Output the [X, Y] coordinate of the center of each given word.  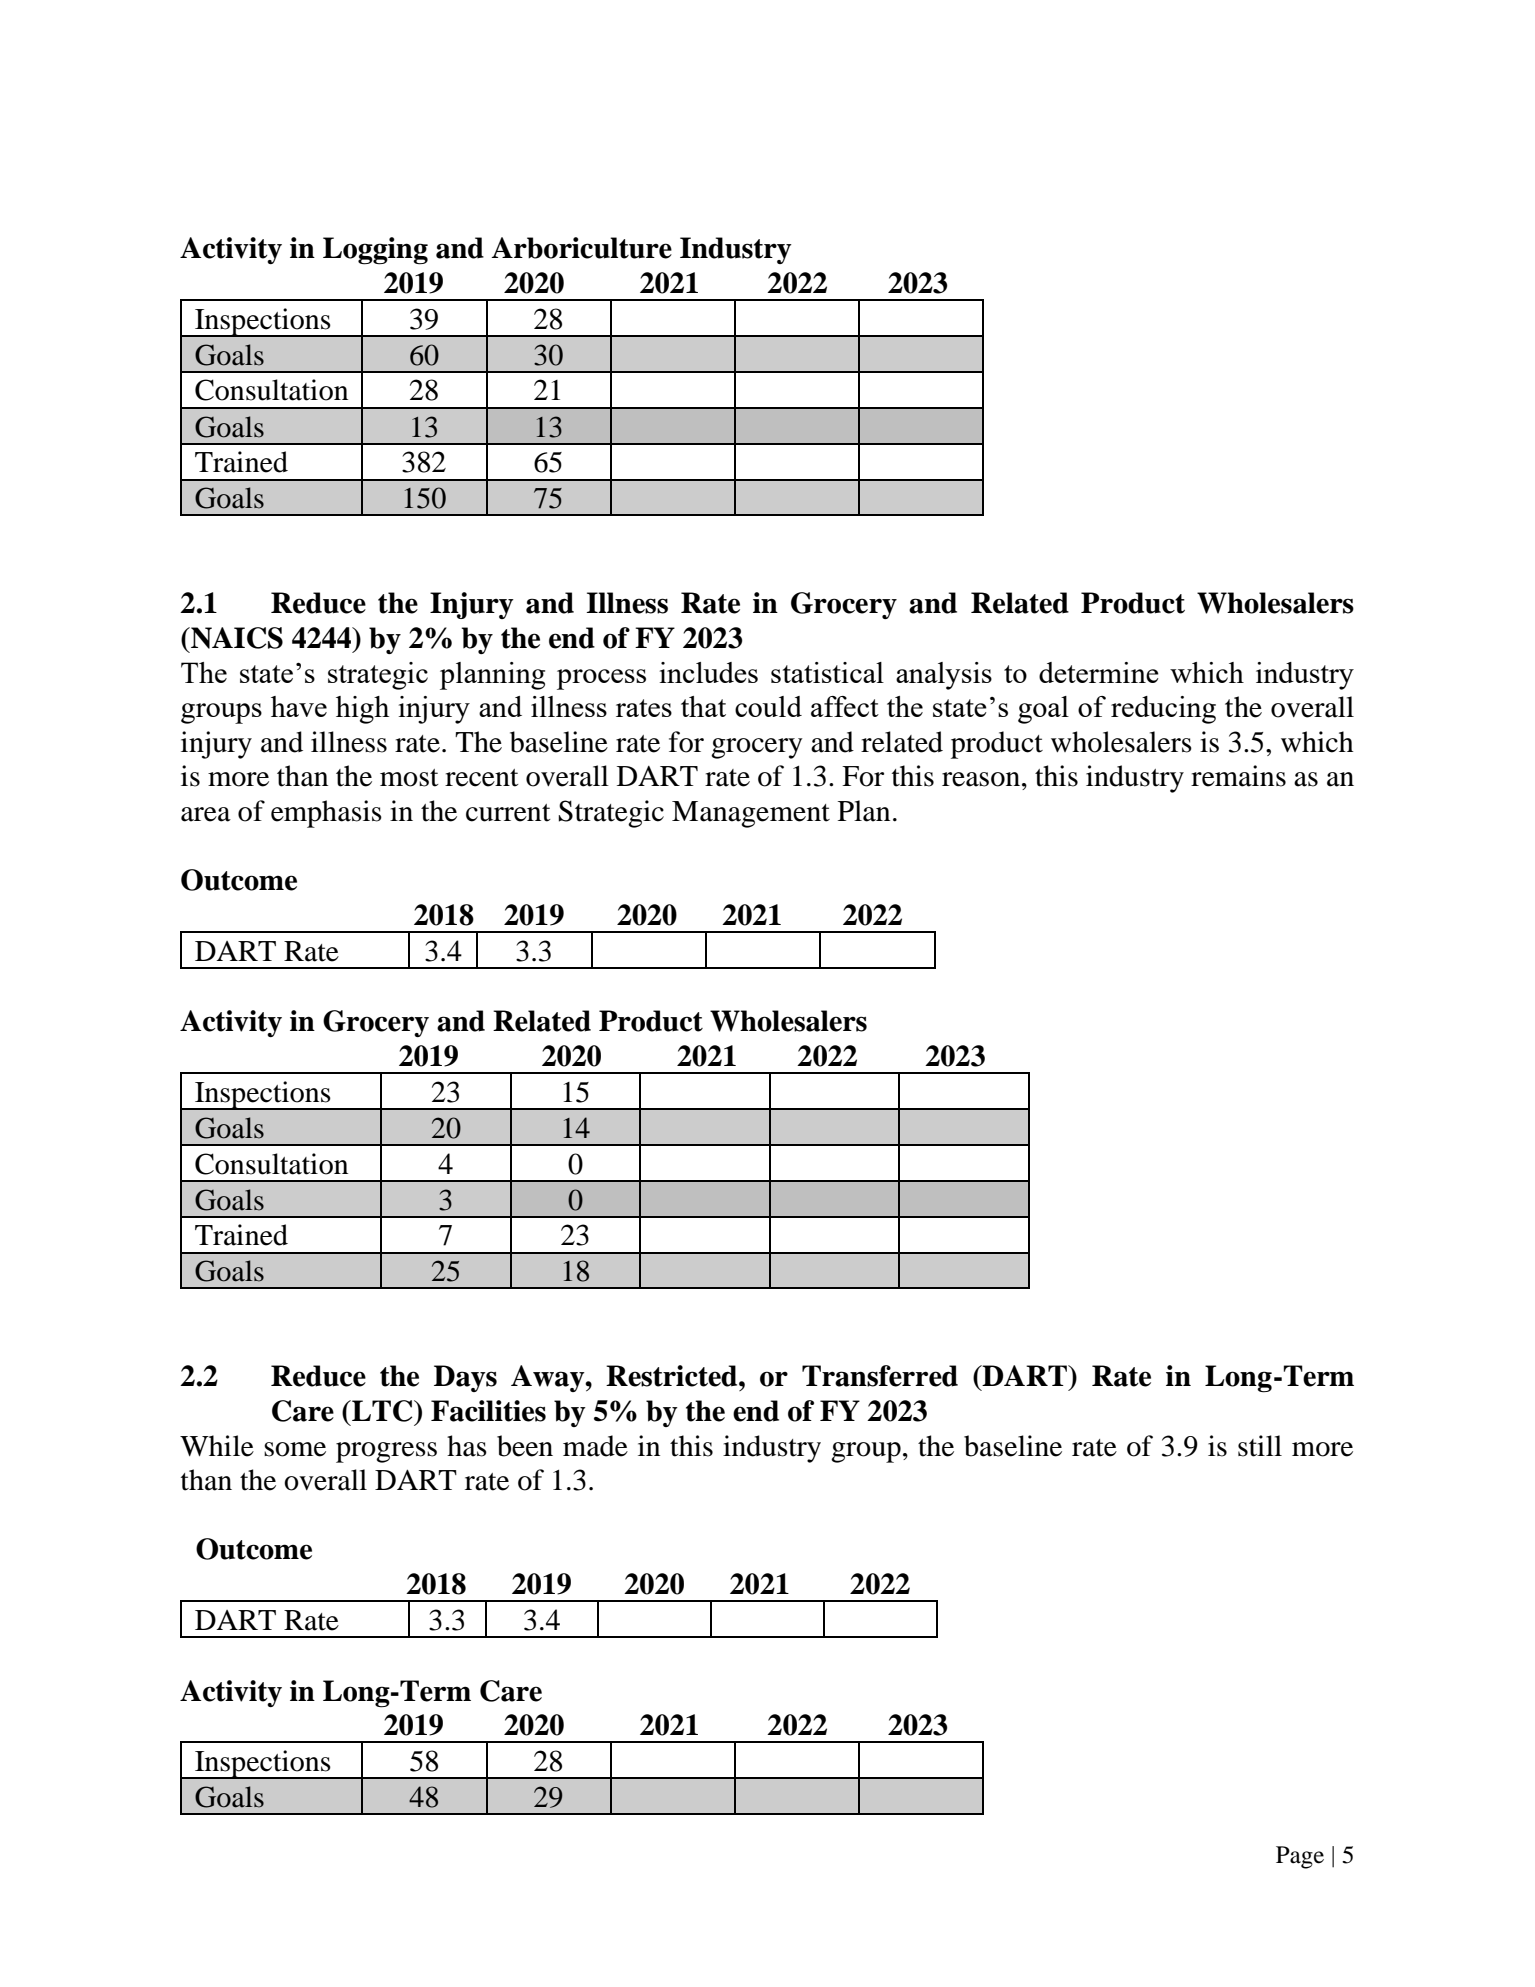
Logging [375, 251]
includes [708, 672]
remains [1238, 776]
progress [386, 1452]
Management [751, 814]
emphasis [326, 814]
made [595, 1446]
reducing [1163, 710]
